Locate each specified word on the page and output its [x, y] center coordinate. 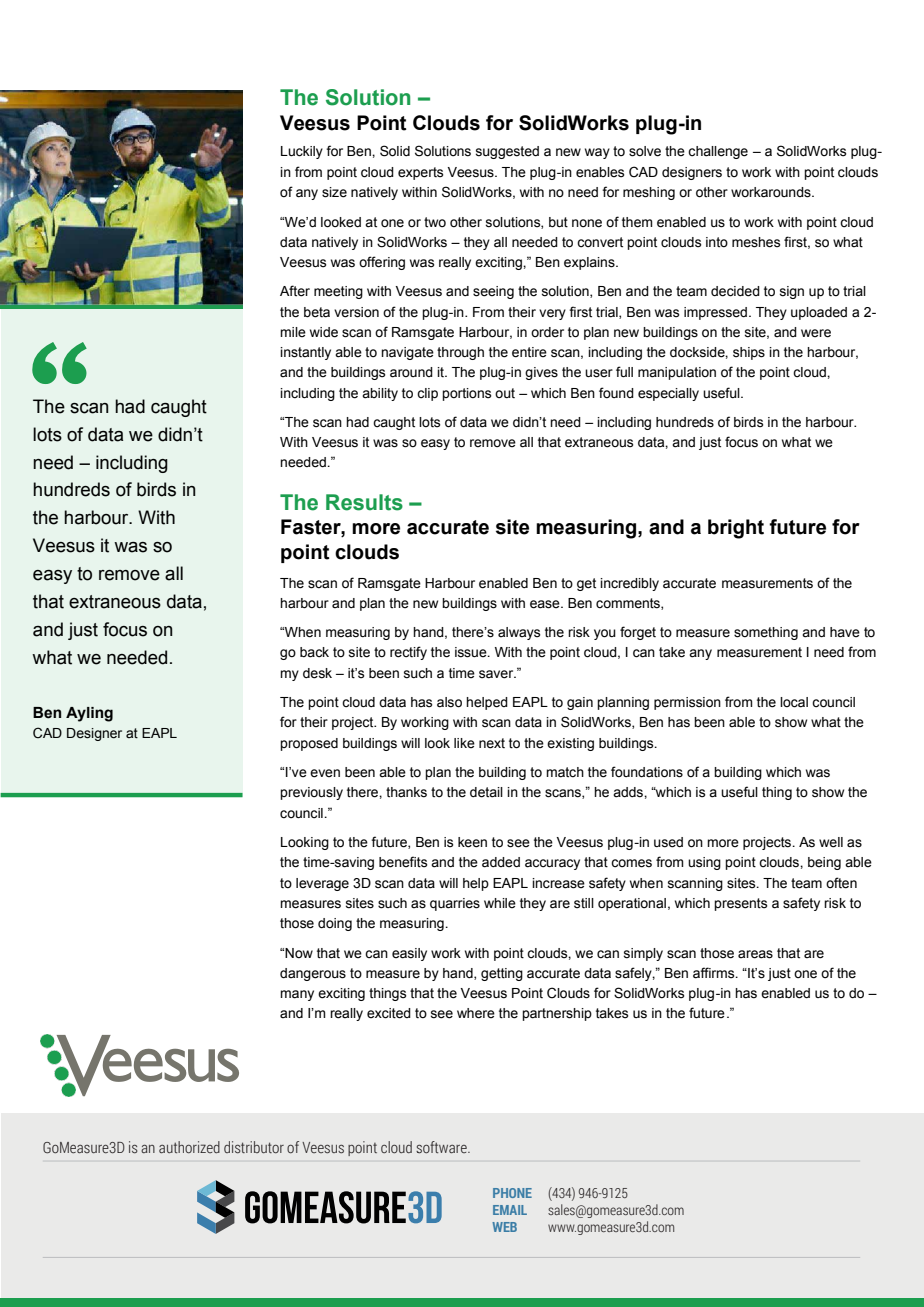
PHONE [512, 1193]
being [824, 863]
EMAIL [510, 1210]
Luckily [302, 152]
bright [736, 529]
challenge [718, 152]
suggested [507, 152]
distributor [254, 1147]
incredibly [629, 584]
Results [364, 502]
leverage [322, 884]
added [501, 862]
